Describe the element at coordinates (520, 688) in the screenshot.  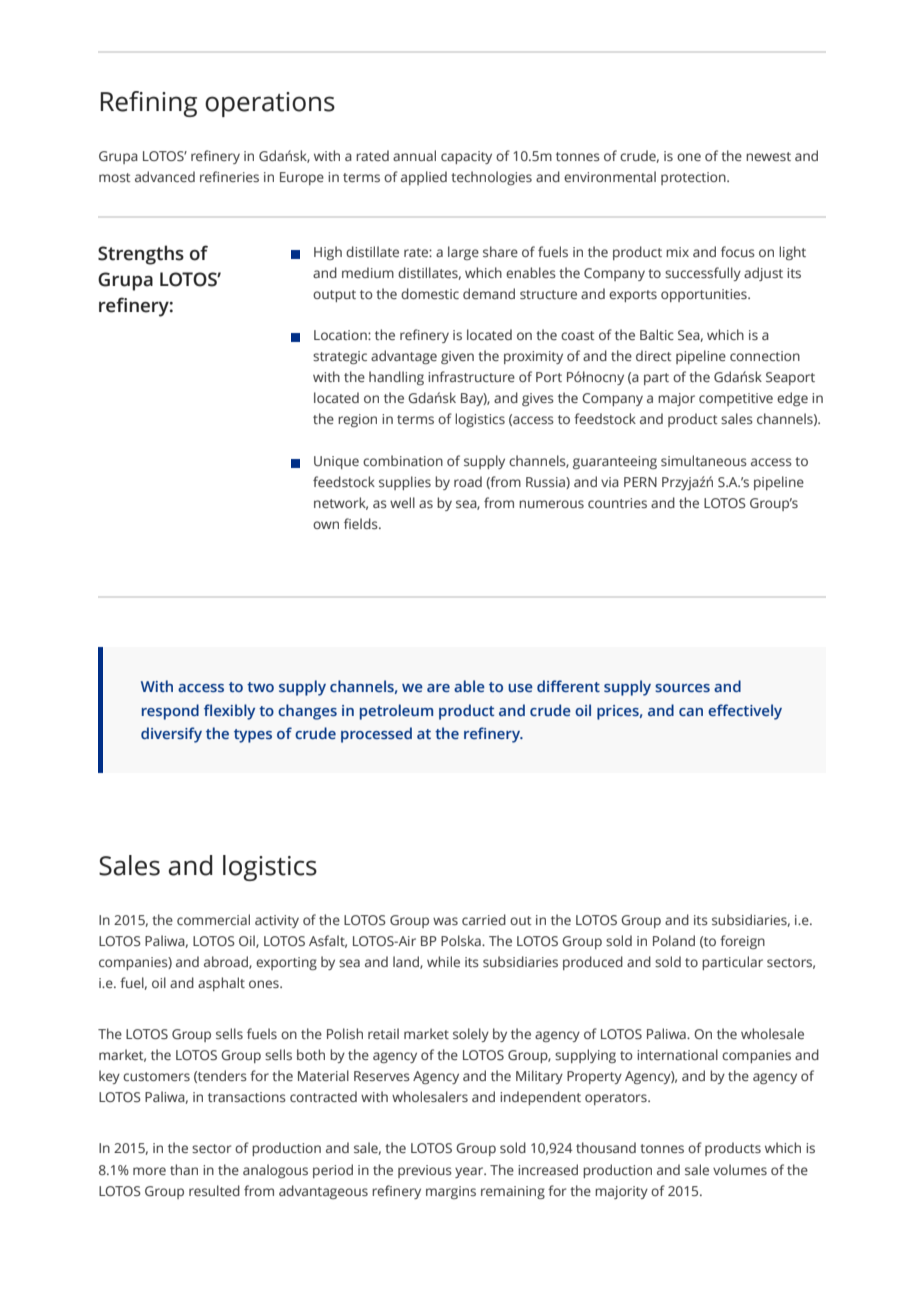
I see `use` at that location.
